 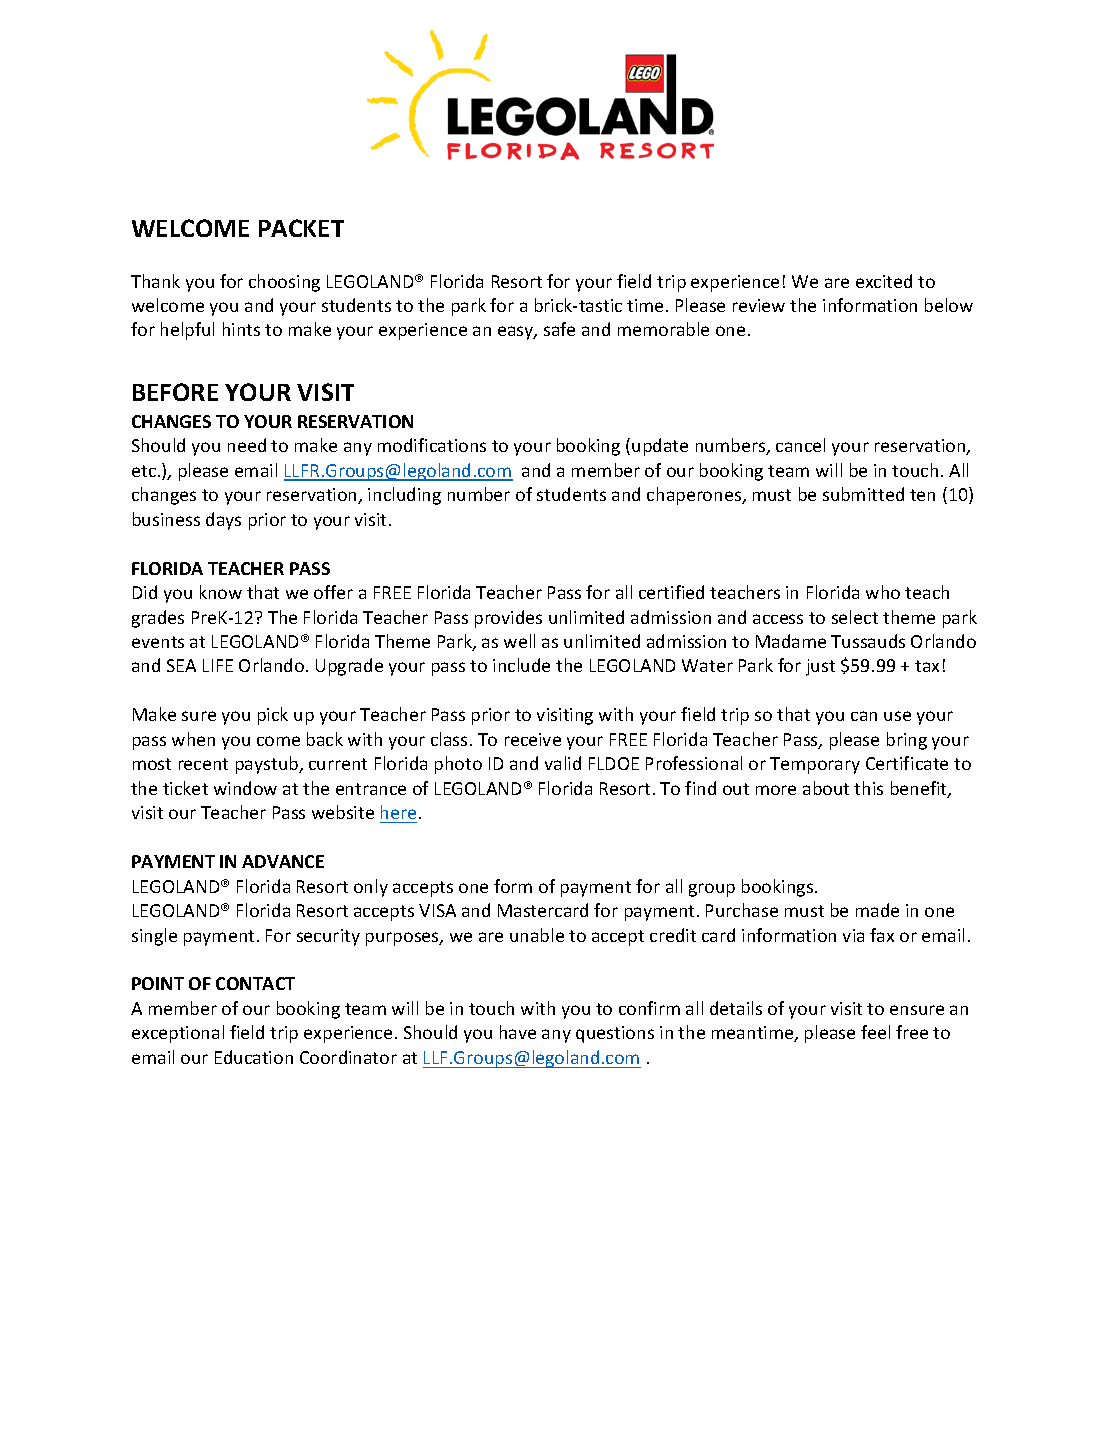 I want to click on safe, so click(x=559, y=329).
